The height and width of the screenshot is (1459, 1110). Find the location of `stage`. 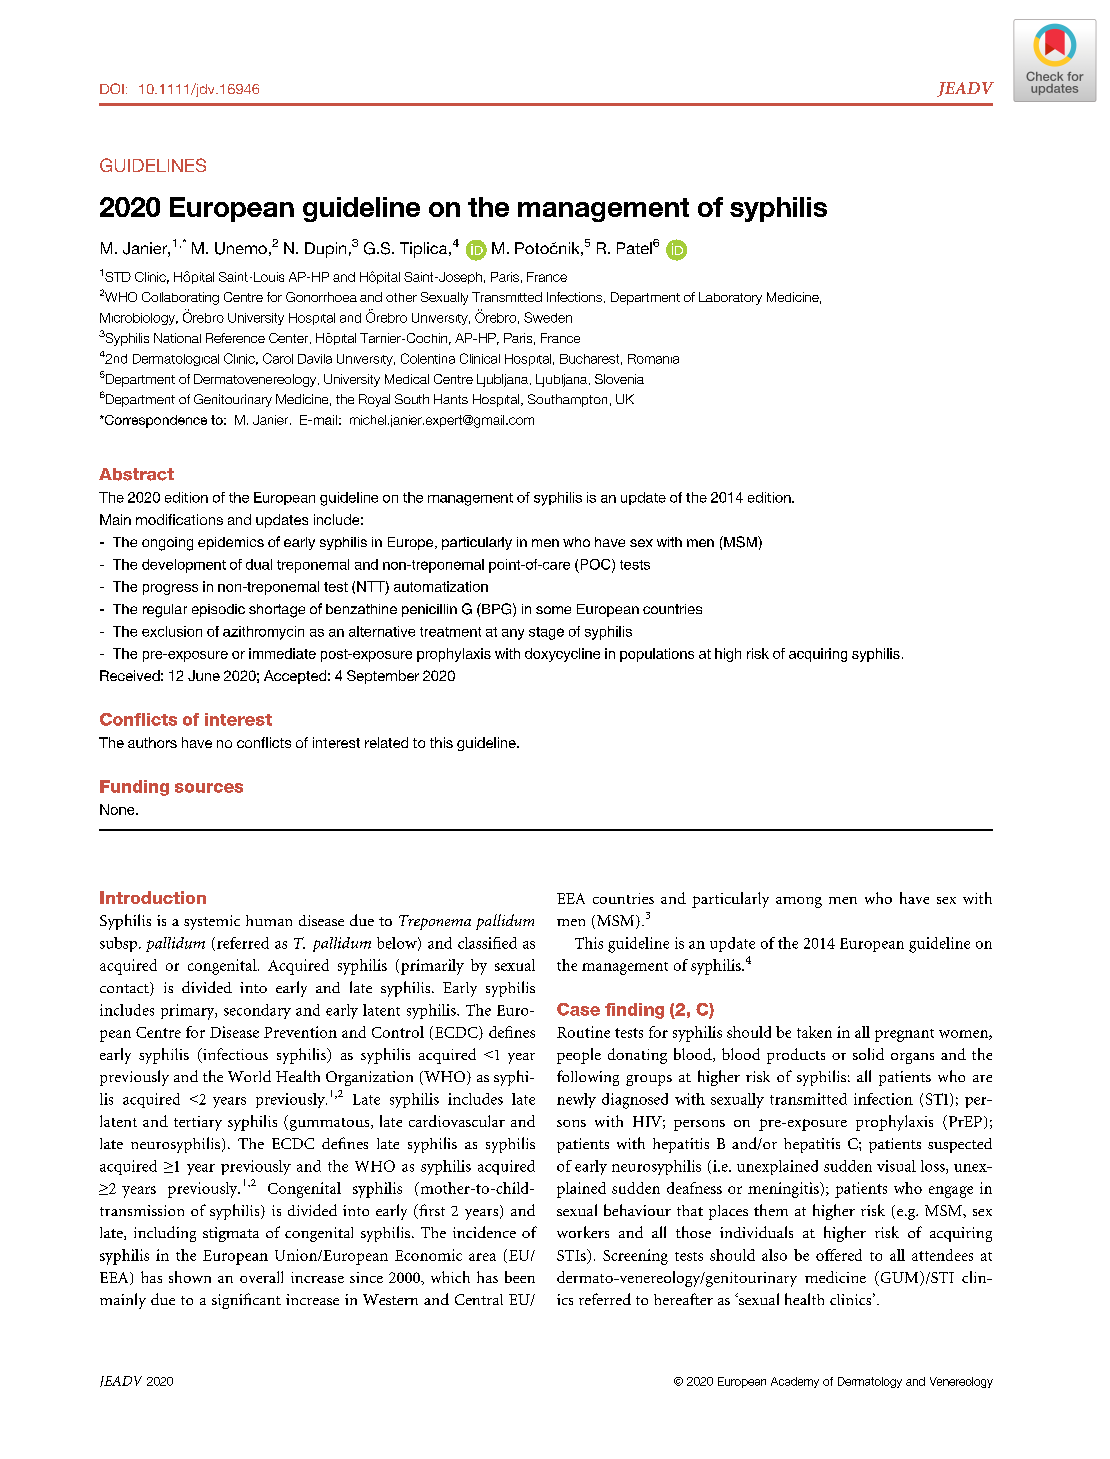

stage is located at coordinates (546, 633).
